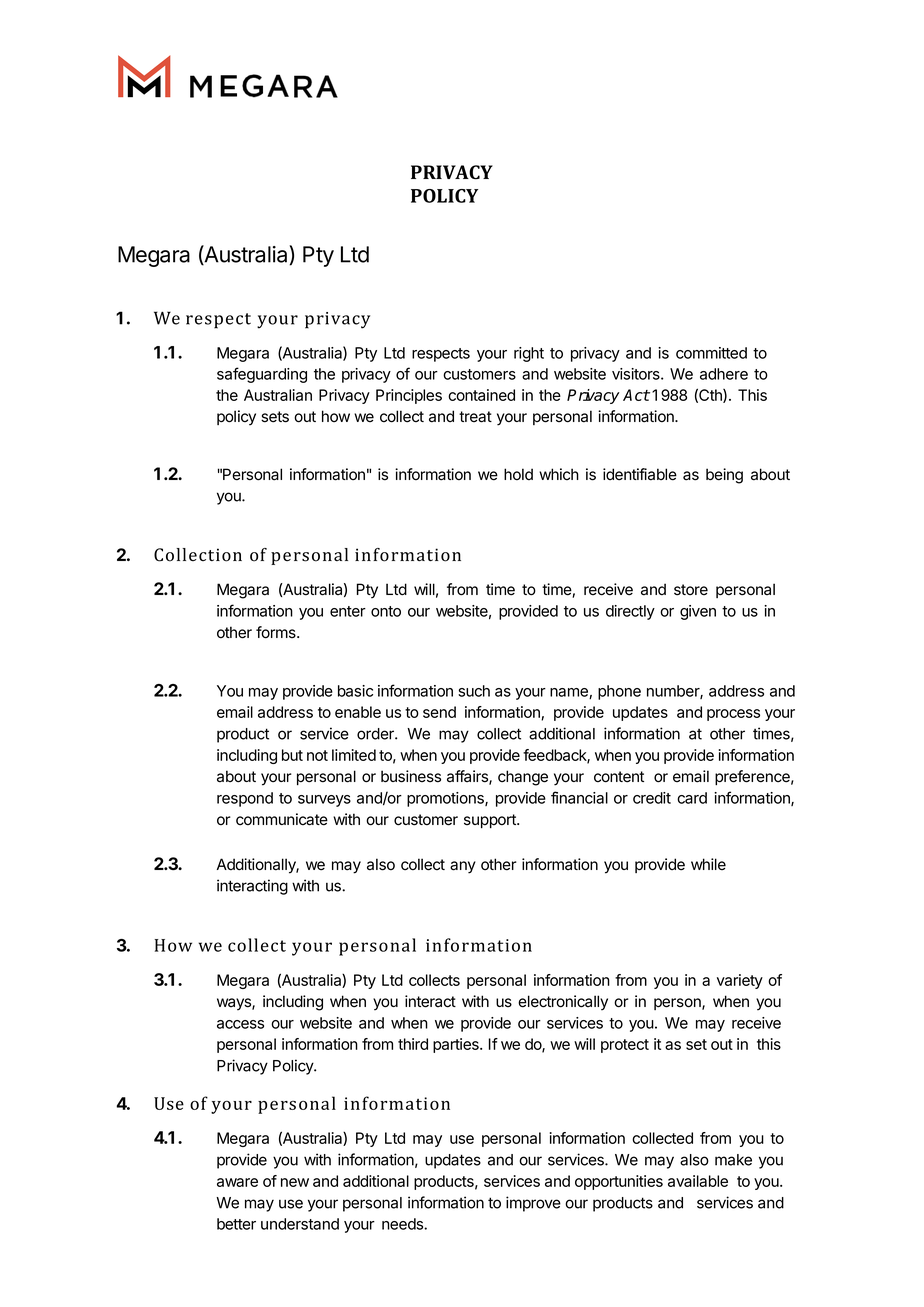 This document has width=924, height=1307. I want to click on any, so click(463, 867).
